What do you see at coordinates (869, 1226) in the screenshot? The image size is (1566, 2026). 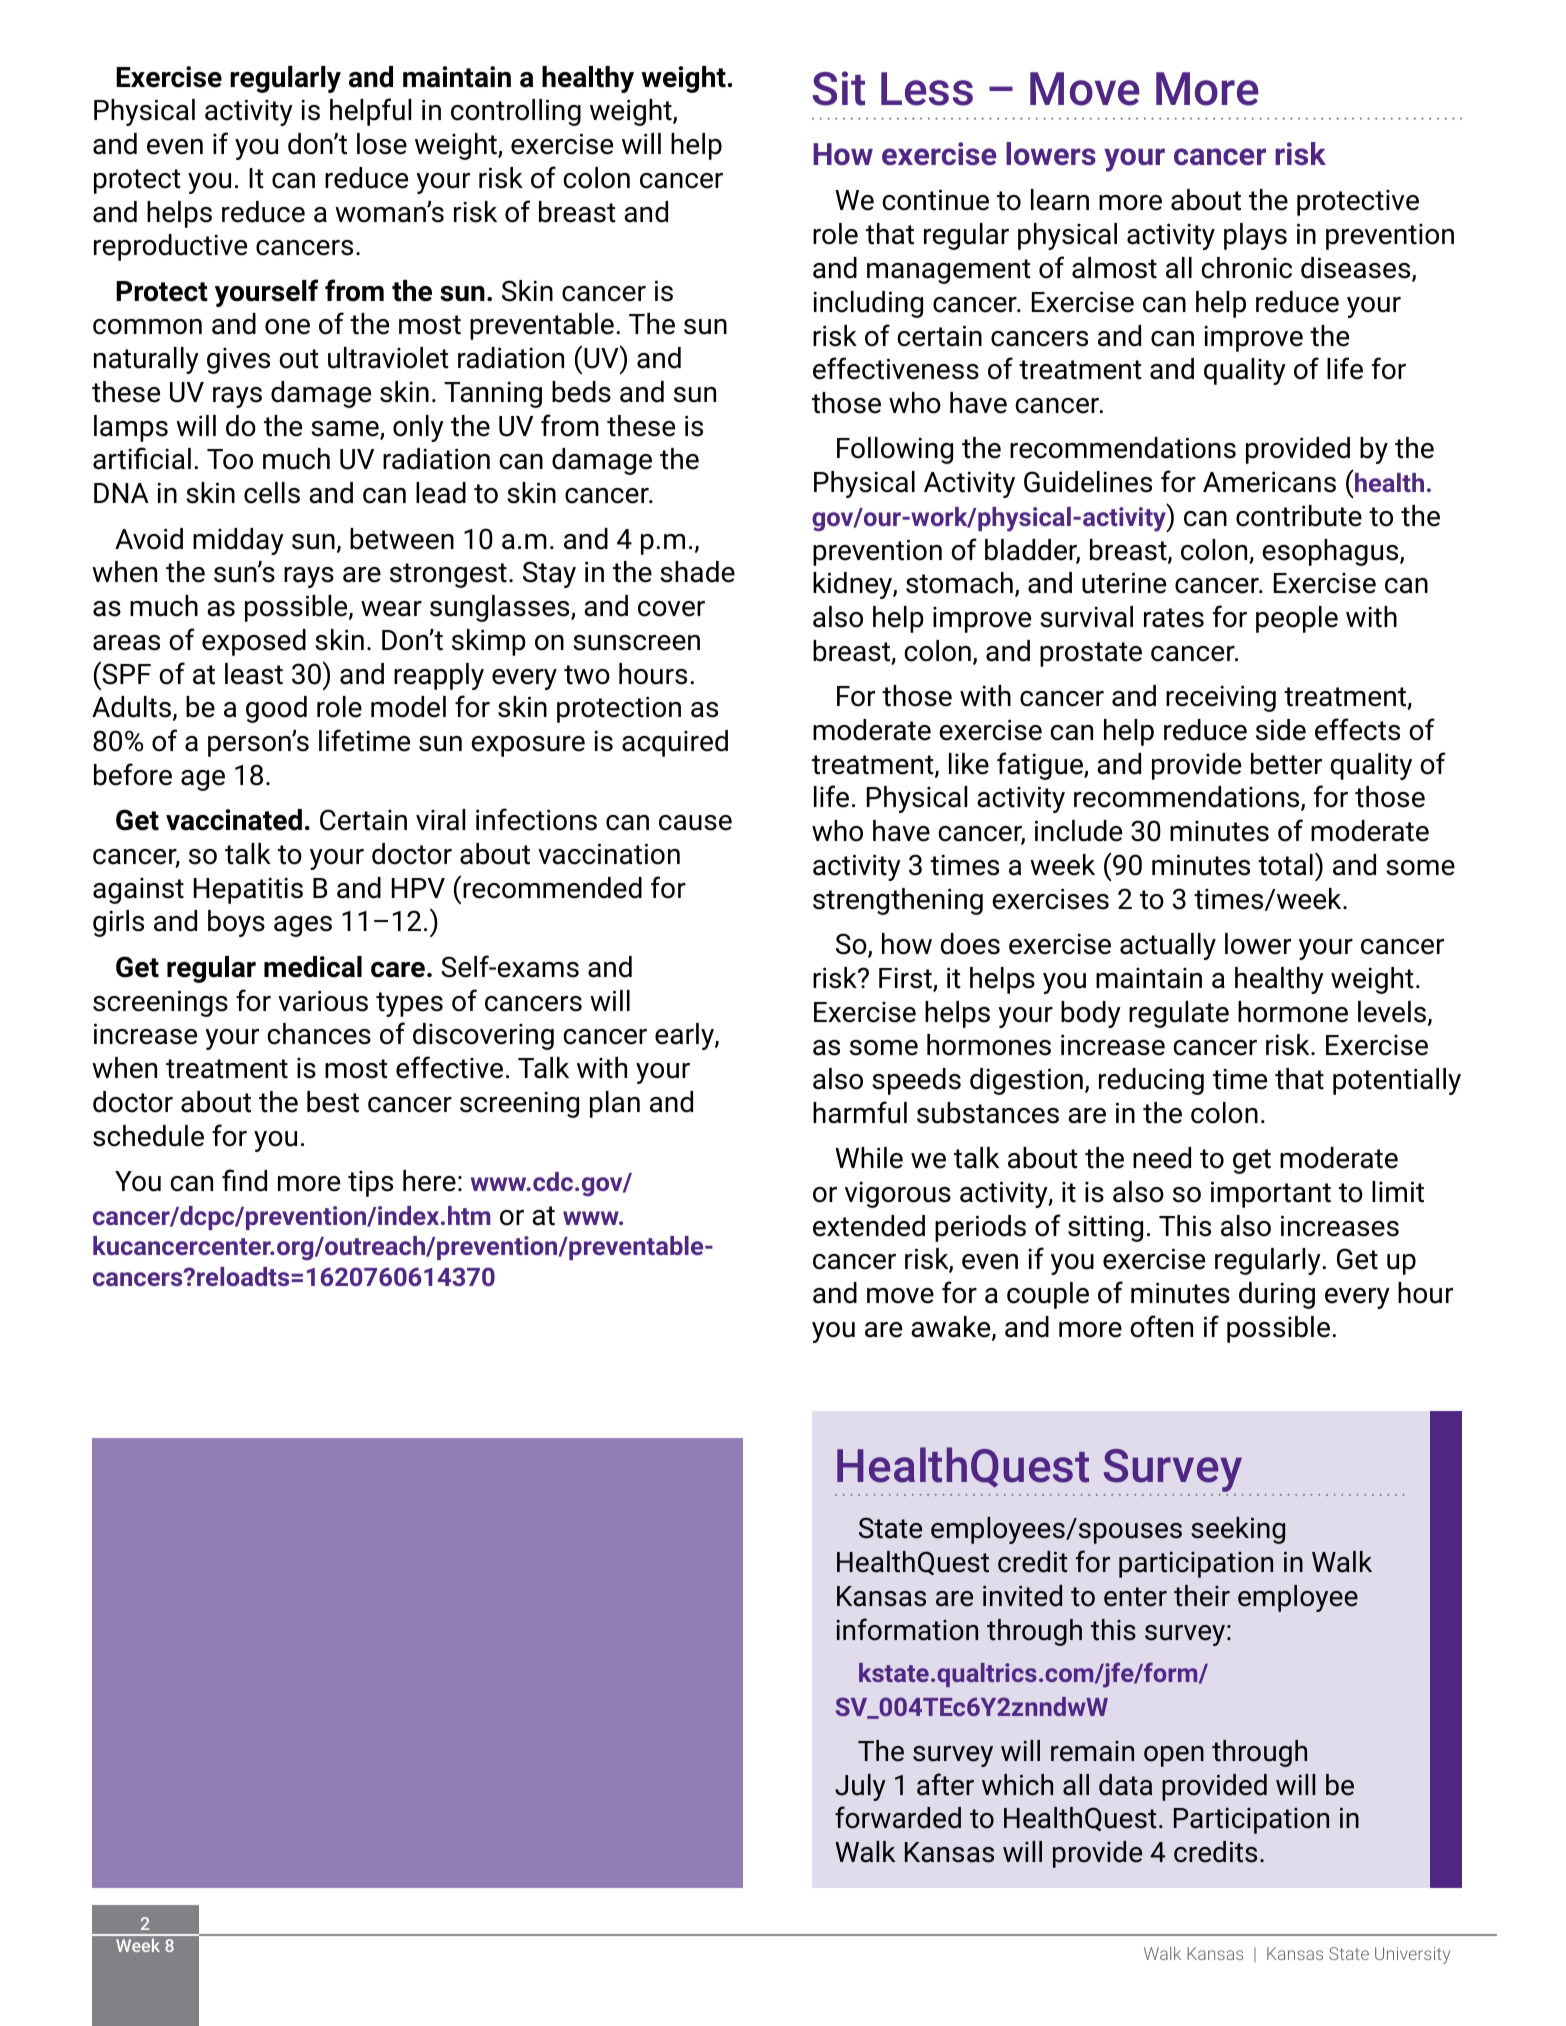 I see `extended` at bounding box center [869, 1226].
